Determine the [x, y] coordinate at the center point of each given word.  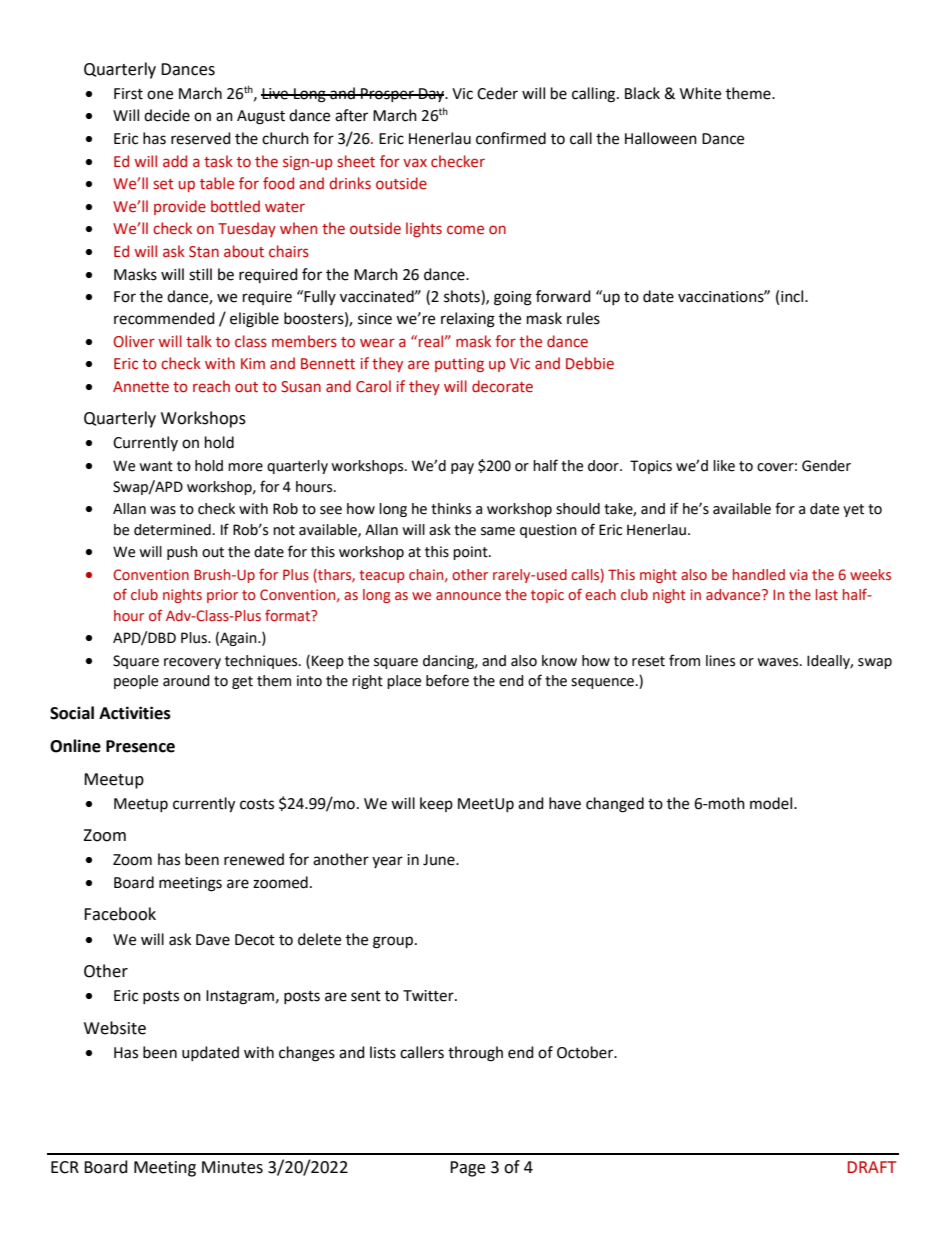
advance [734, 594]
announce [468, 596]
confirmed [511, 138]
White [700, 93]
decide [167, 115]
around [186, 681]
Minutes [232, 1167]
